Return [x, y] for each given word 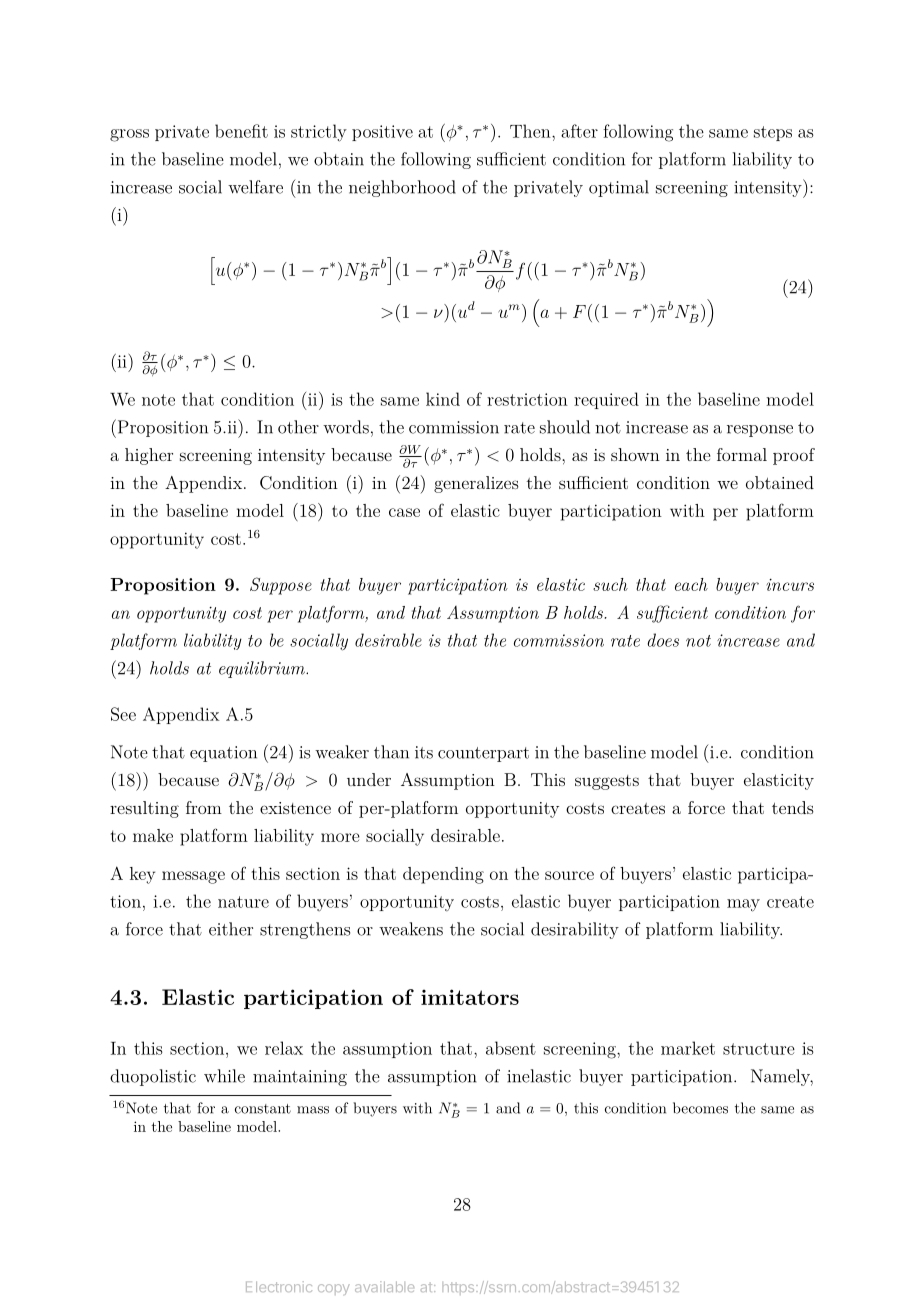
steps [773, 133]
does [663, 640]
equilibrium [263, 669]
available [384, 1286]
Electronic [279, 1286]
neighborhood [402, 188]
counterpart [483, 754]
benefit [241, 131]
